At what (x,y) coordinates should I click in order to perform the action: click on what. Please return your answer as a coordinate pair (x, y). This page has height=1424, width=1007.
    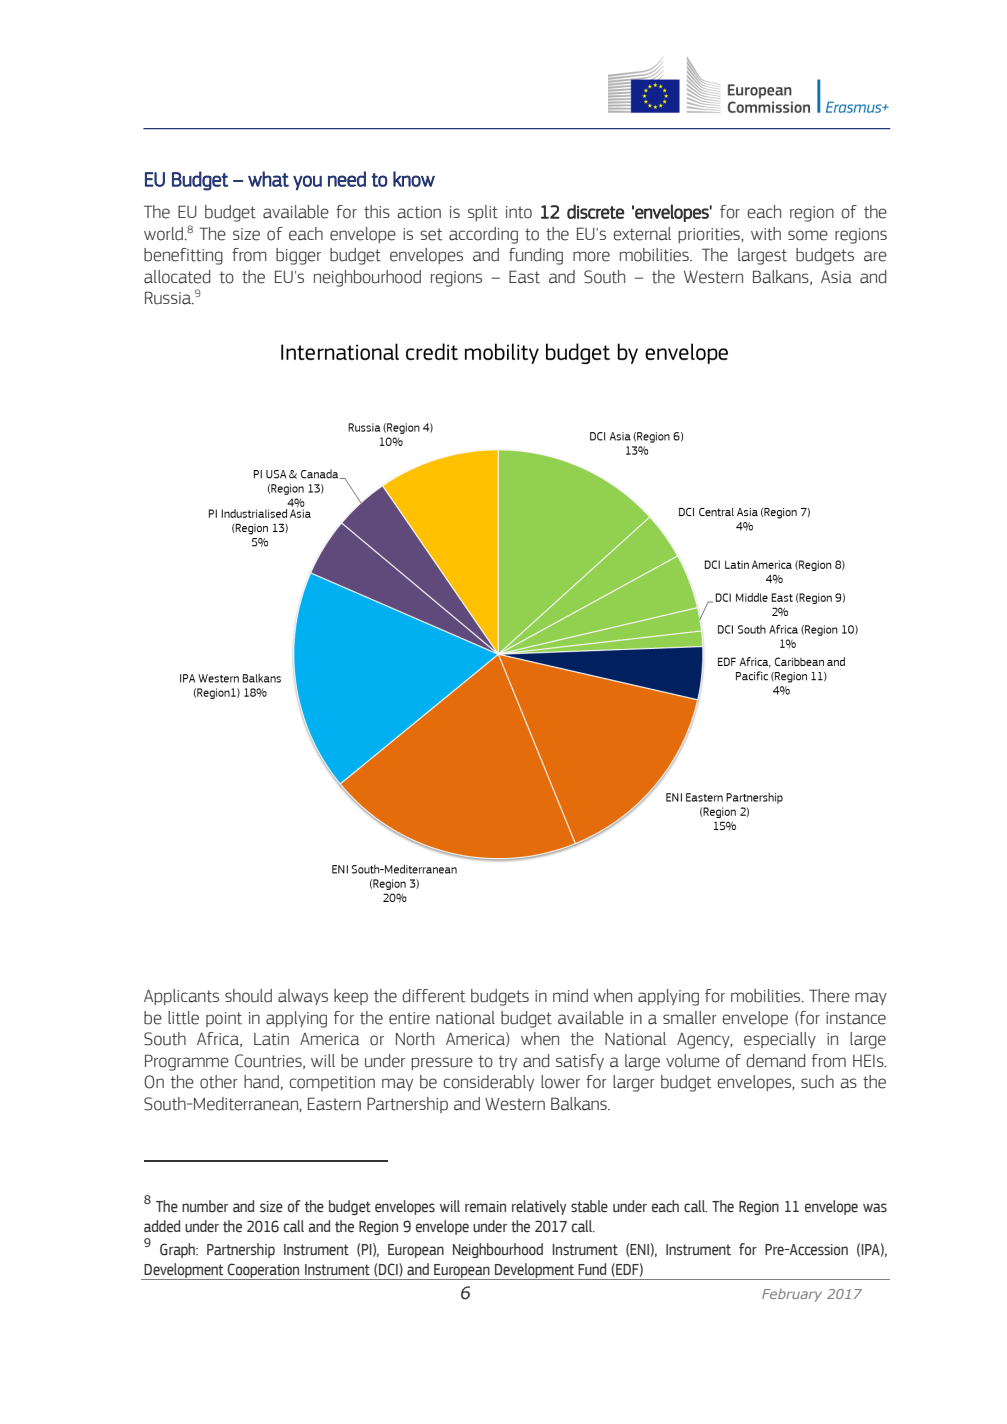
    Looking at the image, I should click on (268, 179).
